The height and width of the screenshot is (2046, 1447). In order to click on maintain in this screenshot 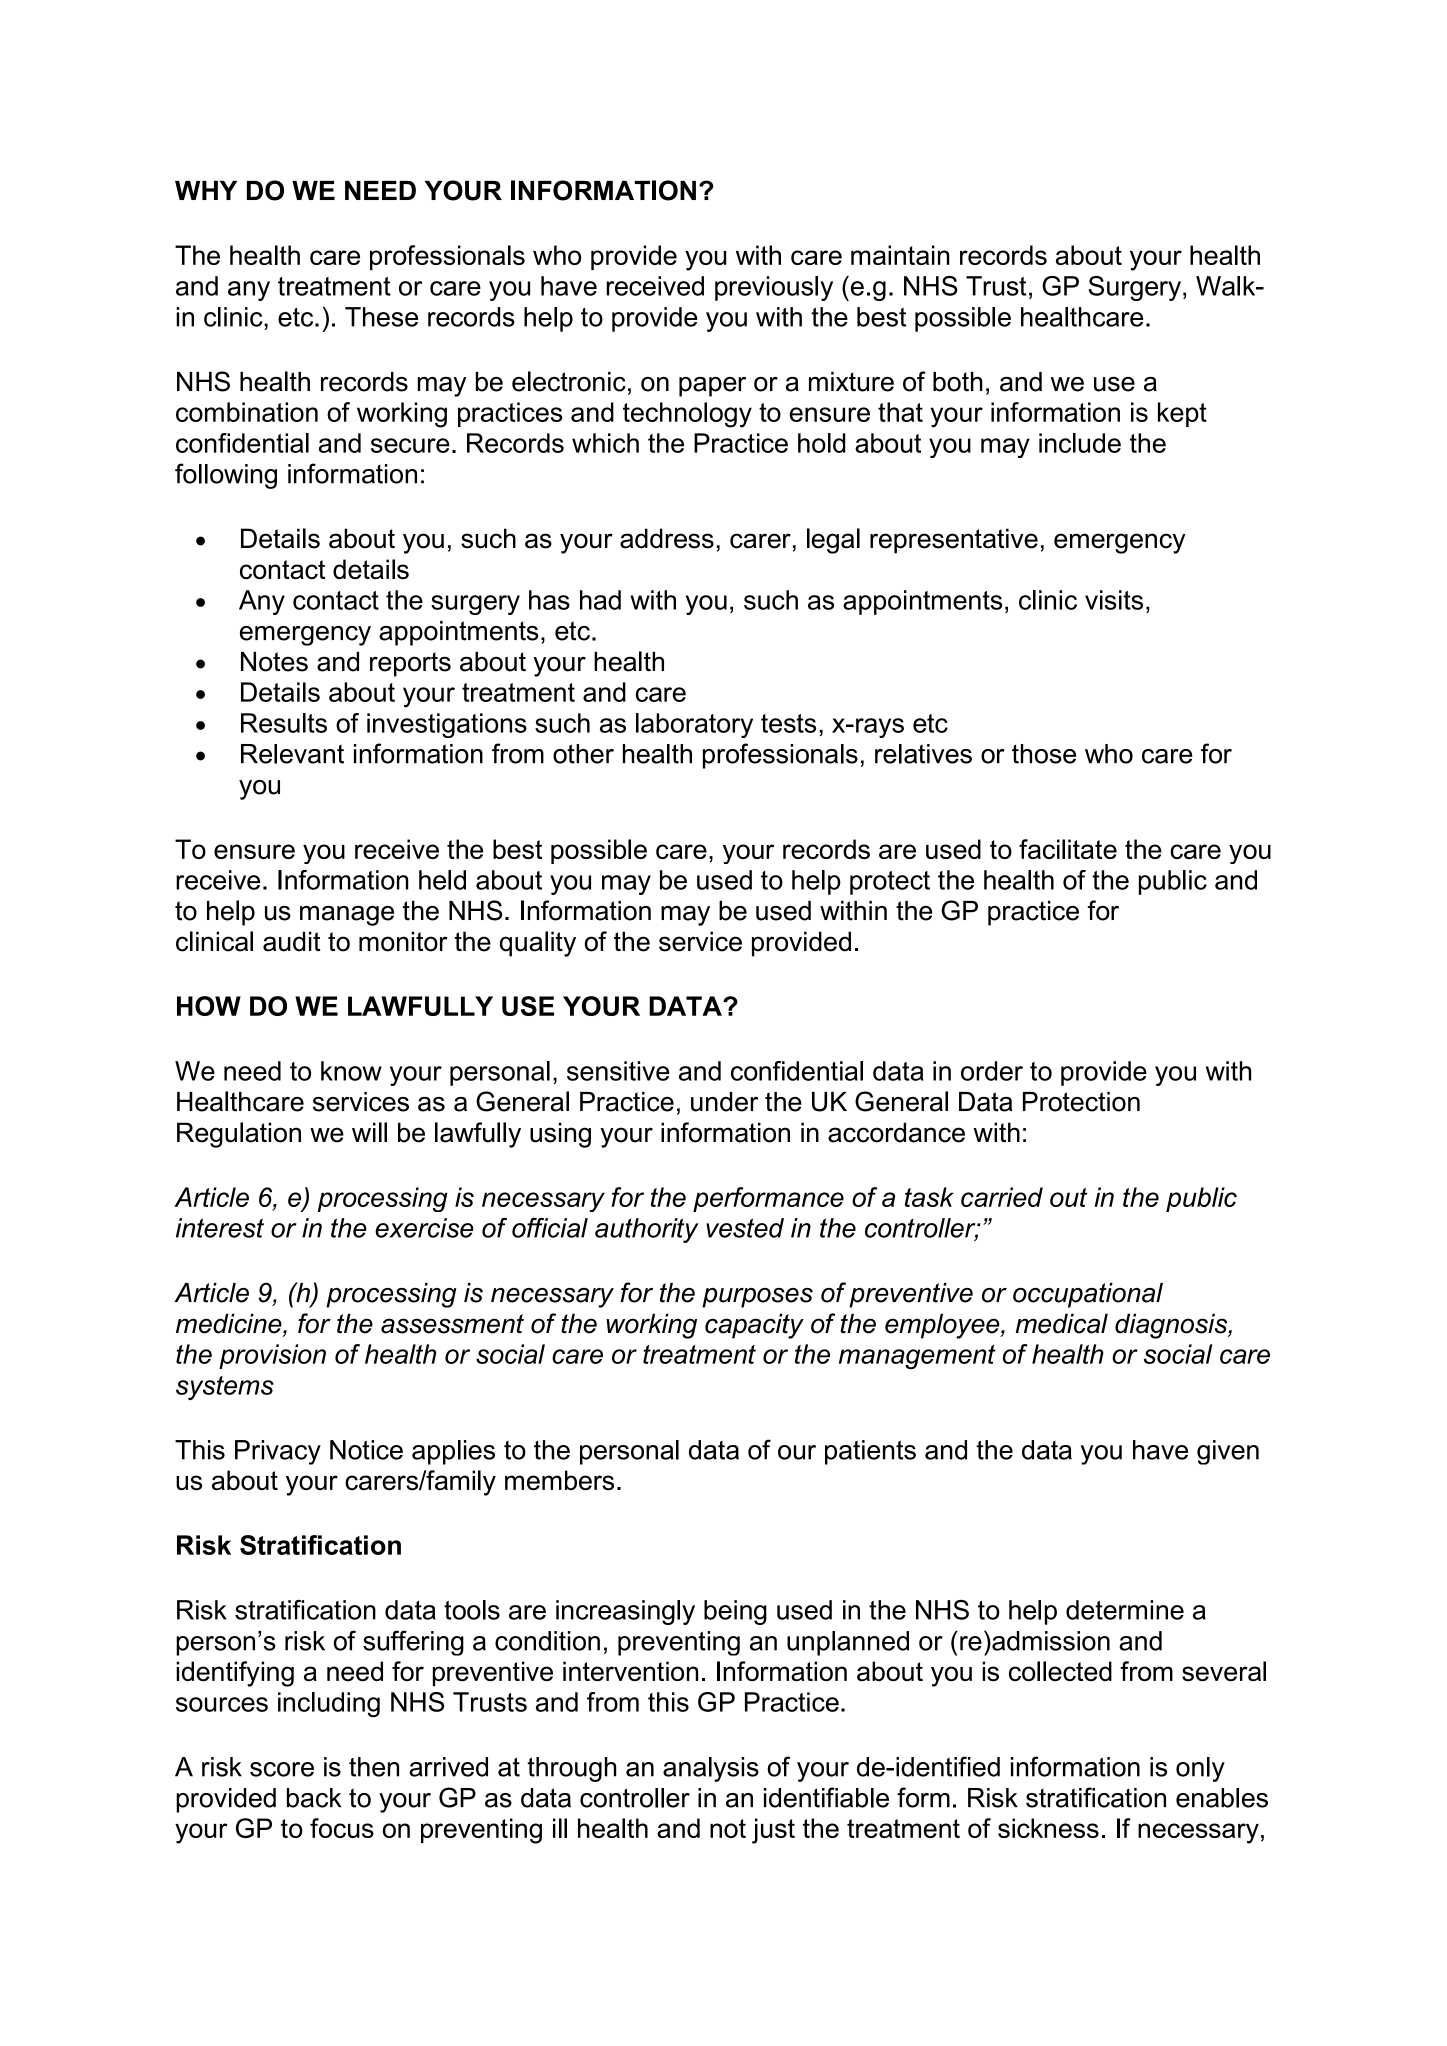, I will do `click(900, 255)`.
